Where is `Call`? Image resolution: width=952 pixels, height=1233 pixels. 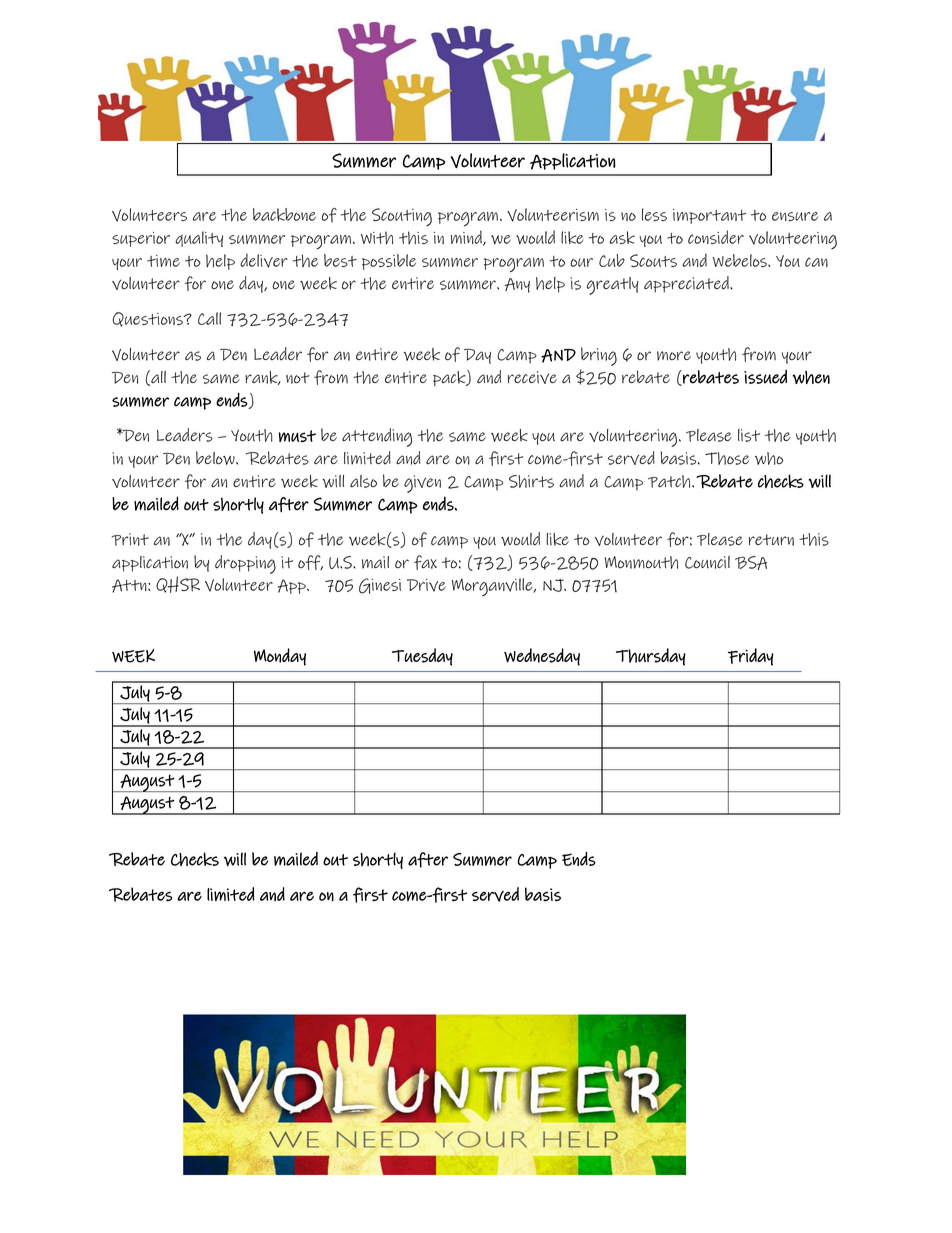 Call is located at coordinates (209, 318).
